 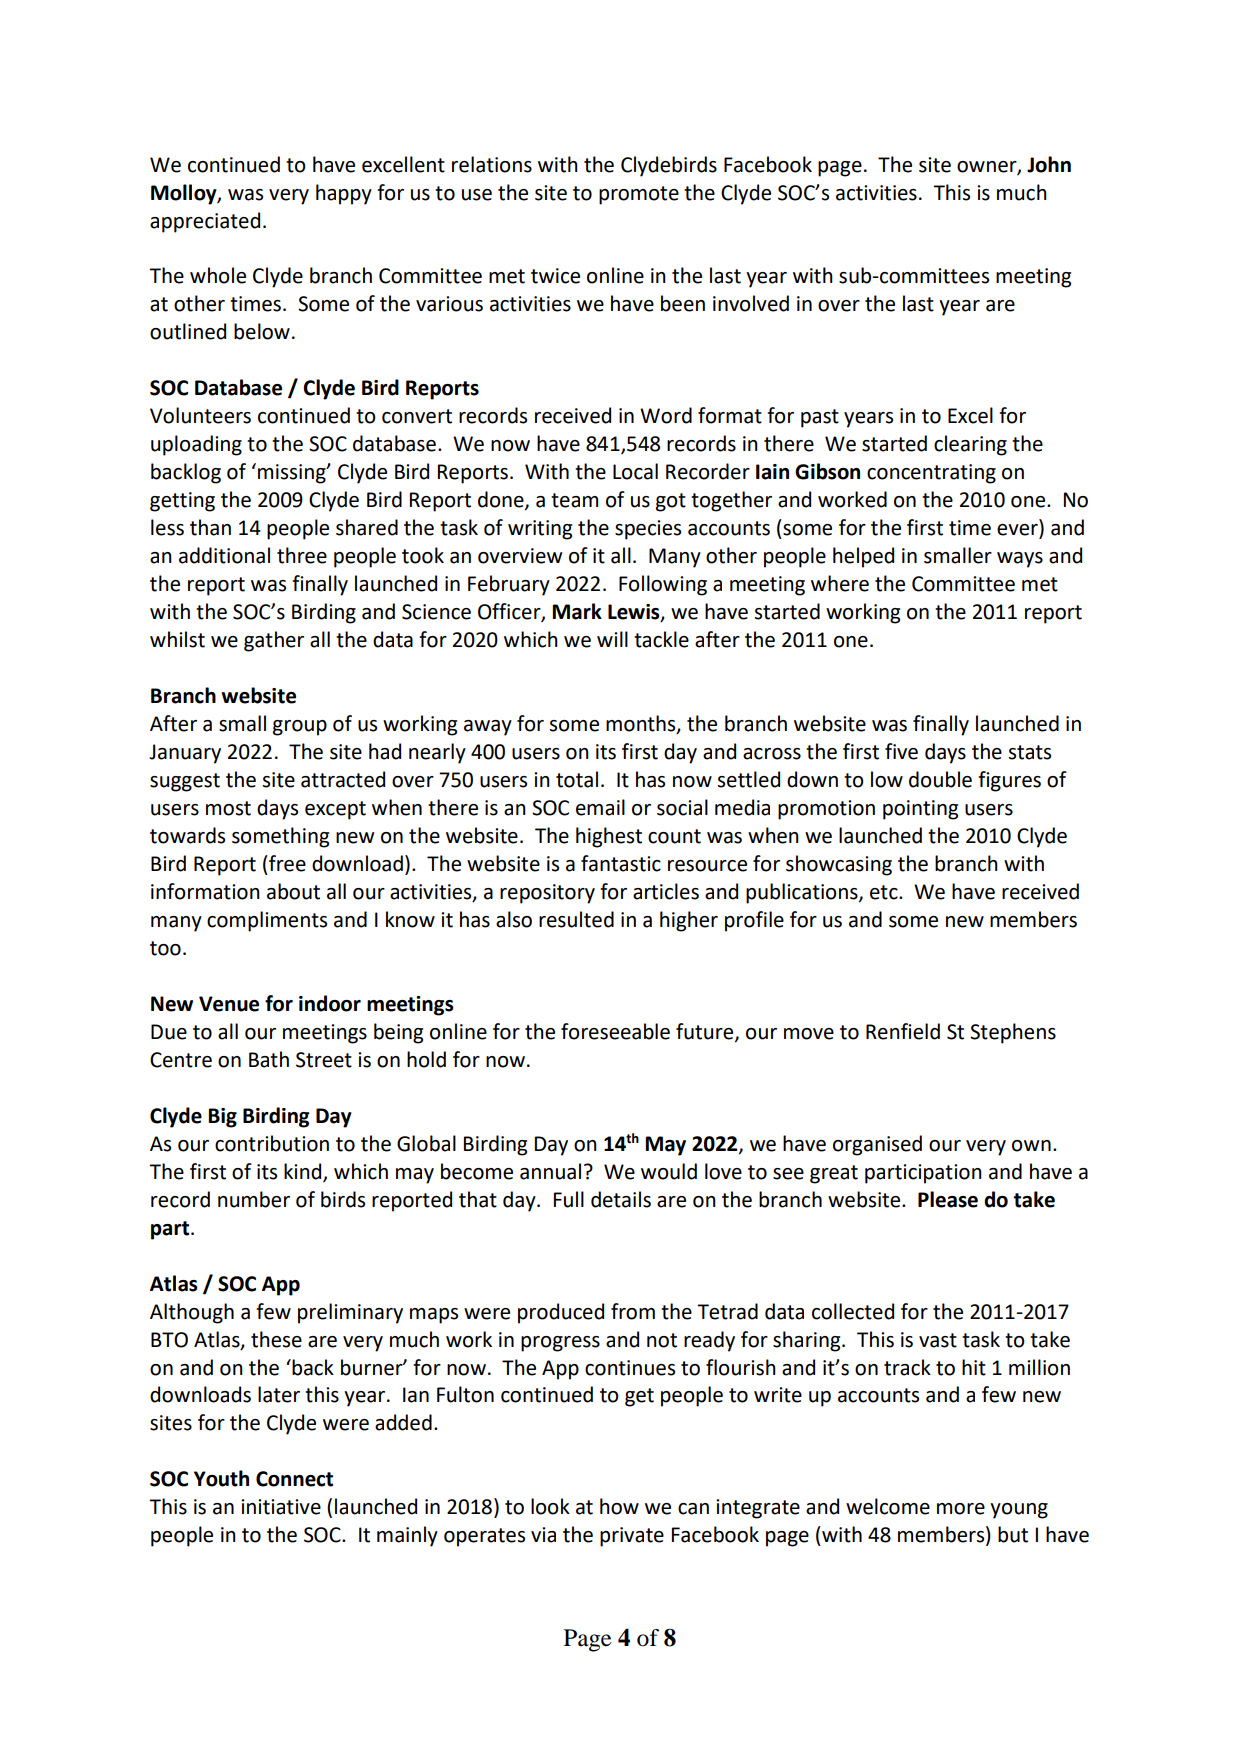 What do you see at coordinates (612, 639) in the image?
I see `will` at bounding box center [612, 639].
